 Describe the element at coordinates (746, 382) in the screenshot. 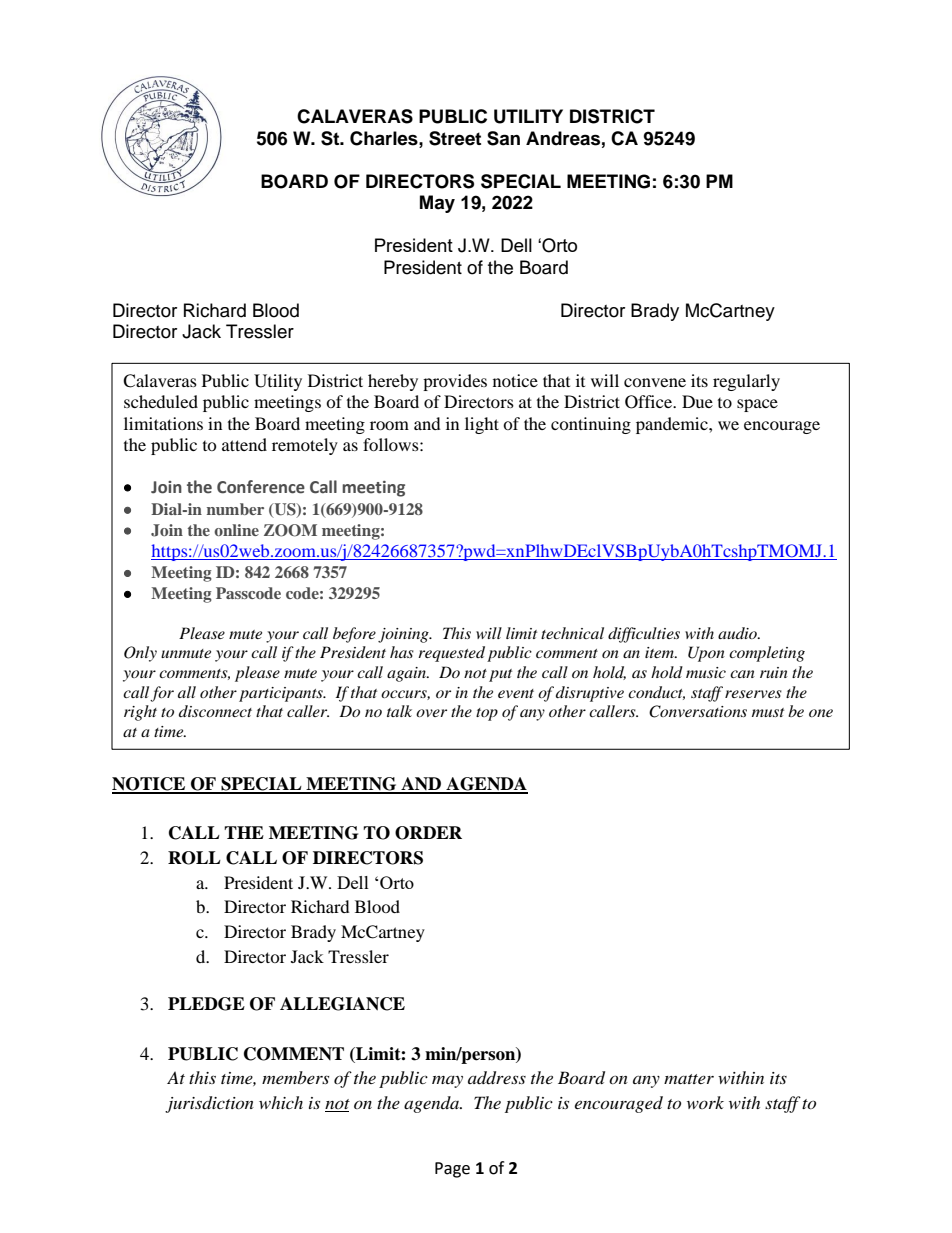

I see `regularly` at that location.
